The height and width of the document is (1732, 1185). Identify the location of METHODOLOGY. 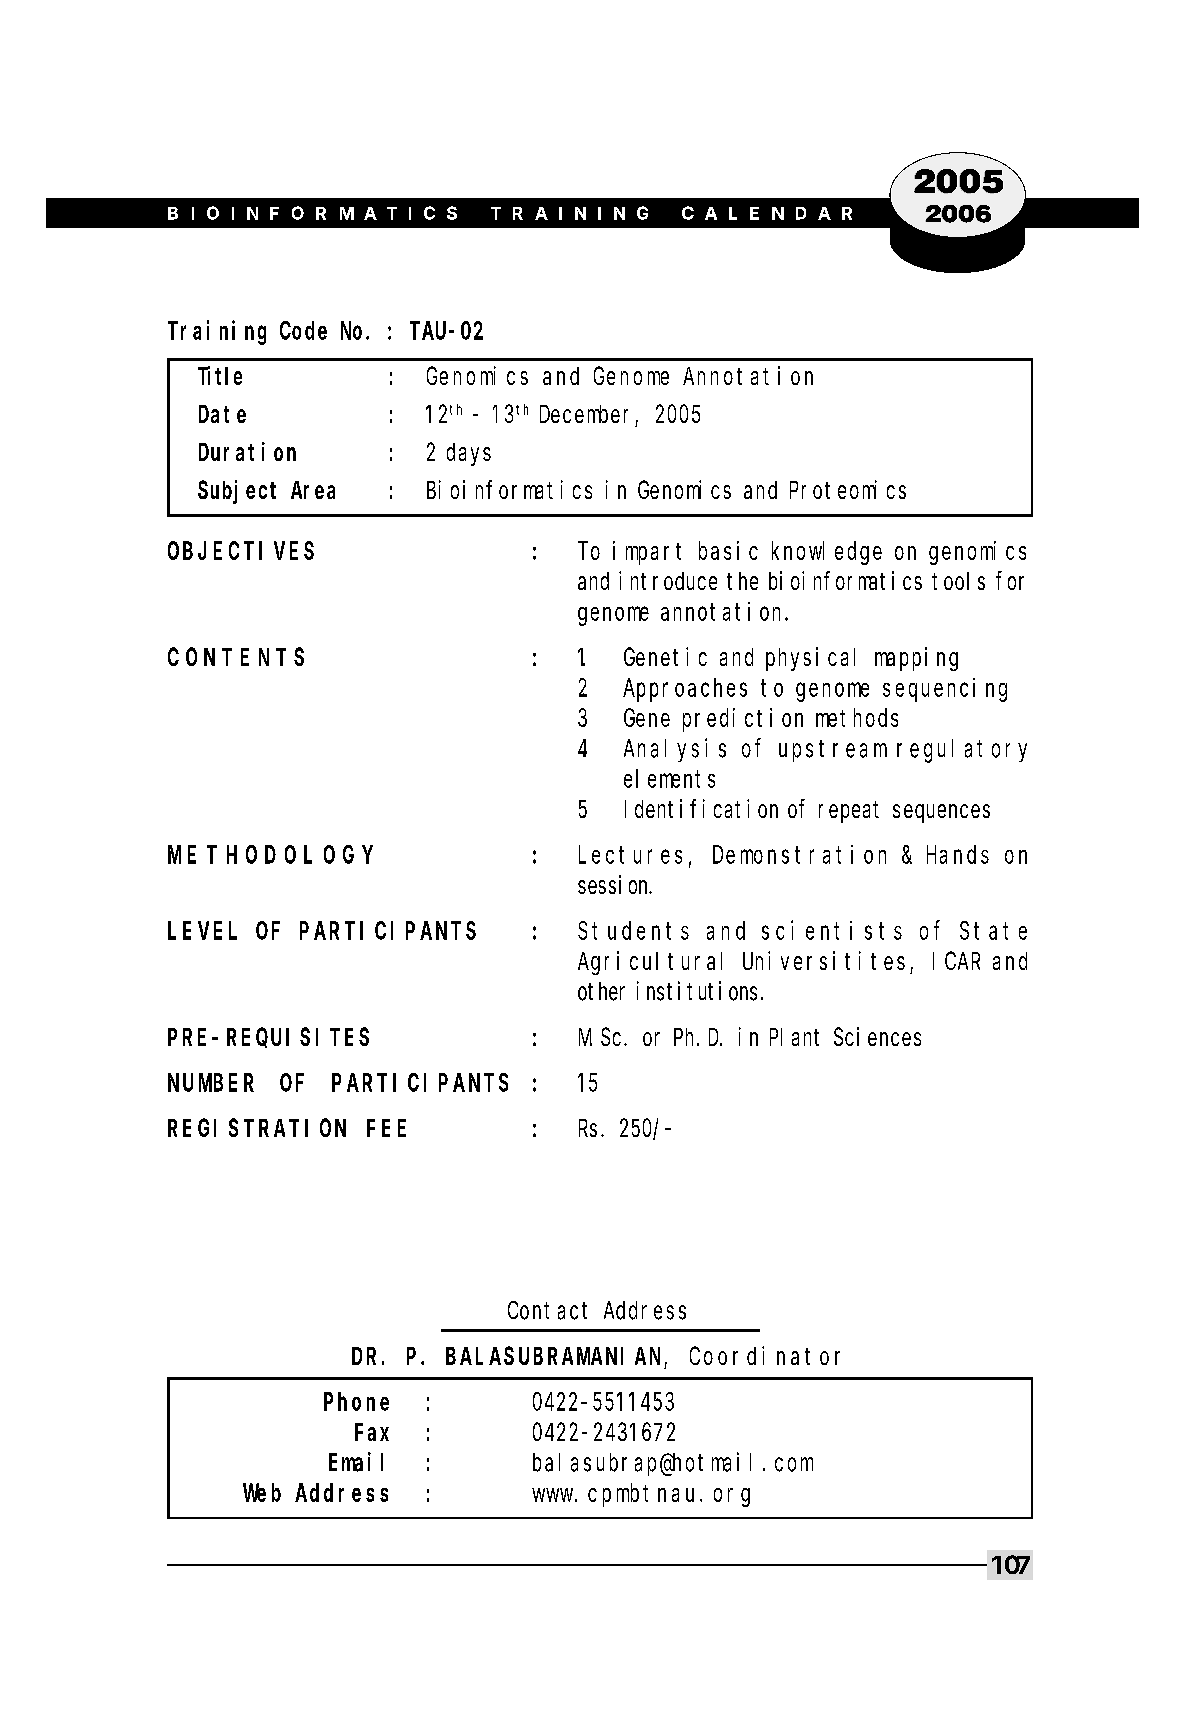
(270, 855).
